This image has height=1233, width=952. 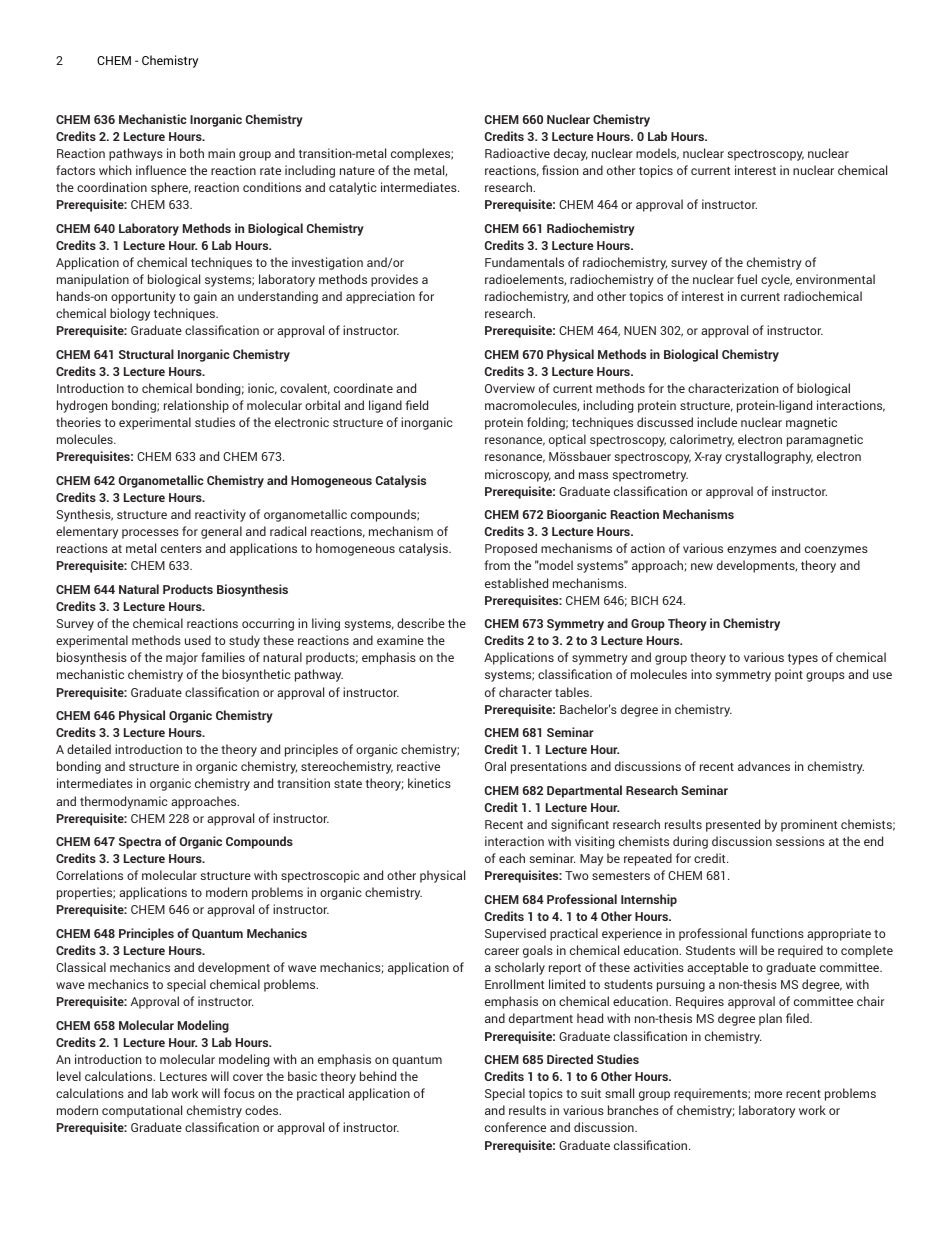 What do you see at coordinates (769, 457) in the image?
I see `crystallography` at bounding box center [769, 457].
